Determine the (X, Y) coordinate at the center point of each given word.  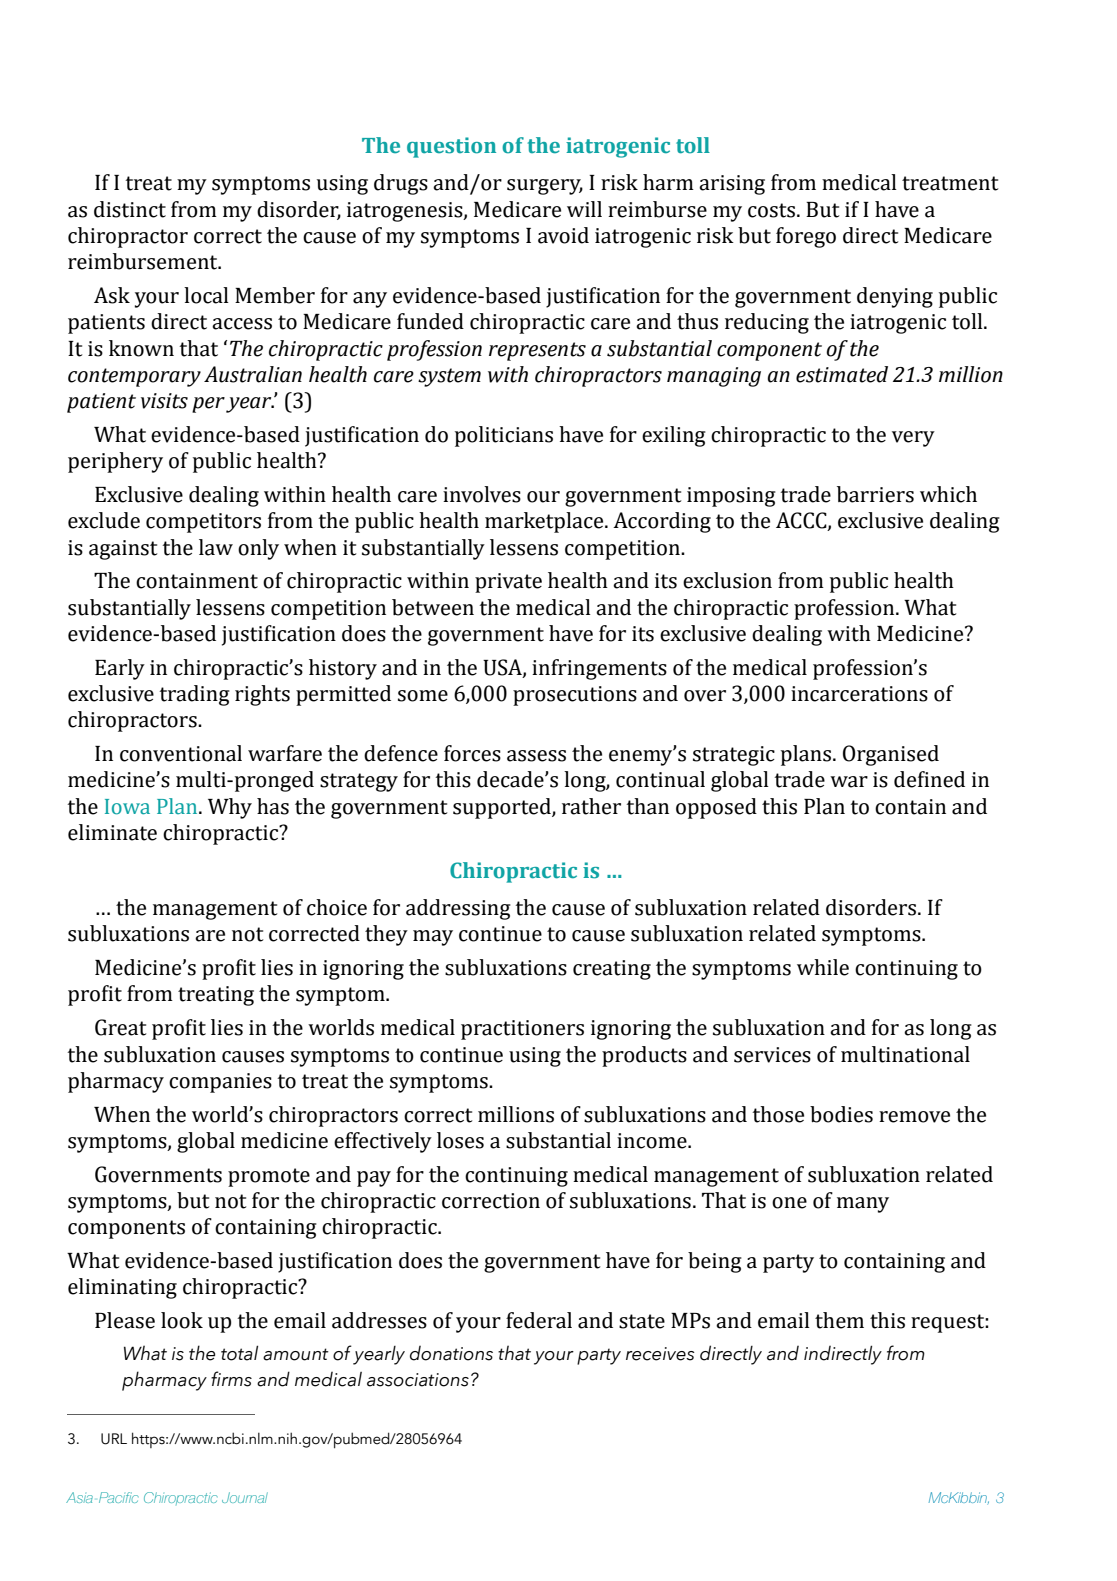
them (839, 1320)
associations (418, 1380)
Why (230, 808)
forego (806, 237)
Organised (891, 755)
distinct (130, 209)
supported (503, 808)
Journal (245, 1497)
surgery (545, 187)
